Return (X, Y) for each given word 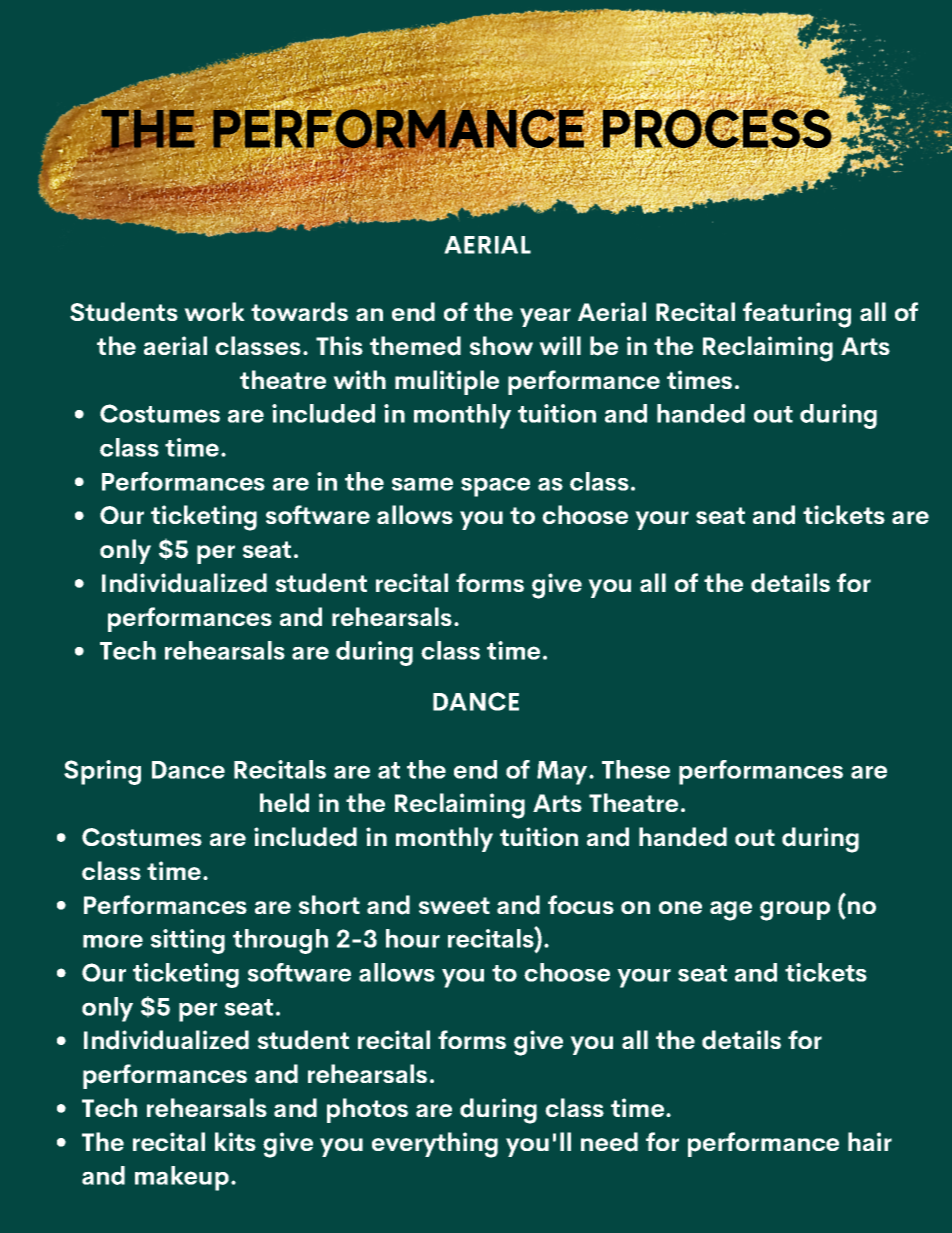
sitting (188, 941)
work (214, 311)
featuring (797, 315)
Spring (102, 772)
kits (235, 1141)
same (422, 484)
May (563, 773)
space (495, 487)
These (636, 769)
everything (435, 1145)
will (560, 345)
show (501, 345)
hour (413, 938)
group (795, 911)
